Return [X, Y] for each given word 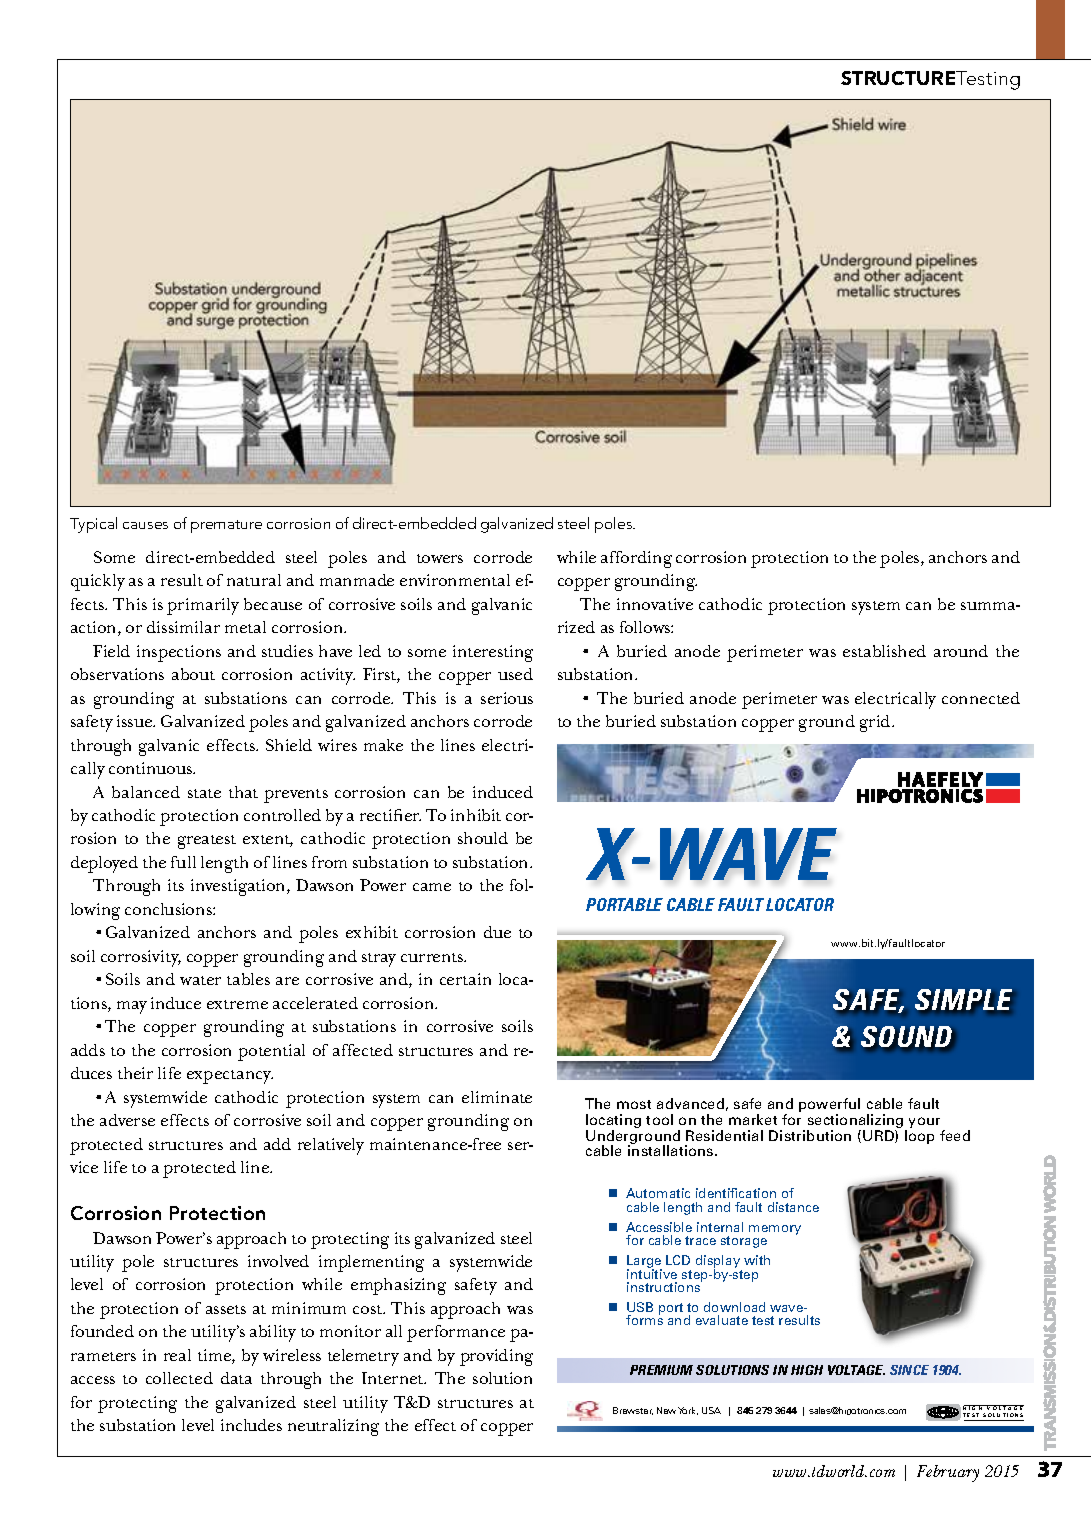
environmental [455, 580]
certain [465, 979]
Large [644, 1262]
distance [793, 1207]
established [884, 651]
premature [226, 526]
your [926, 1124]
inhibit [476, 815]
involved [278, 1261]
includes [251, 1425]
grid [876, 723]
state [204, 793]
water [200, 980]
